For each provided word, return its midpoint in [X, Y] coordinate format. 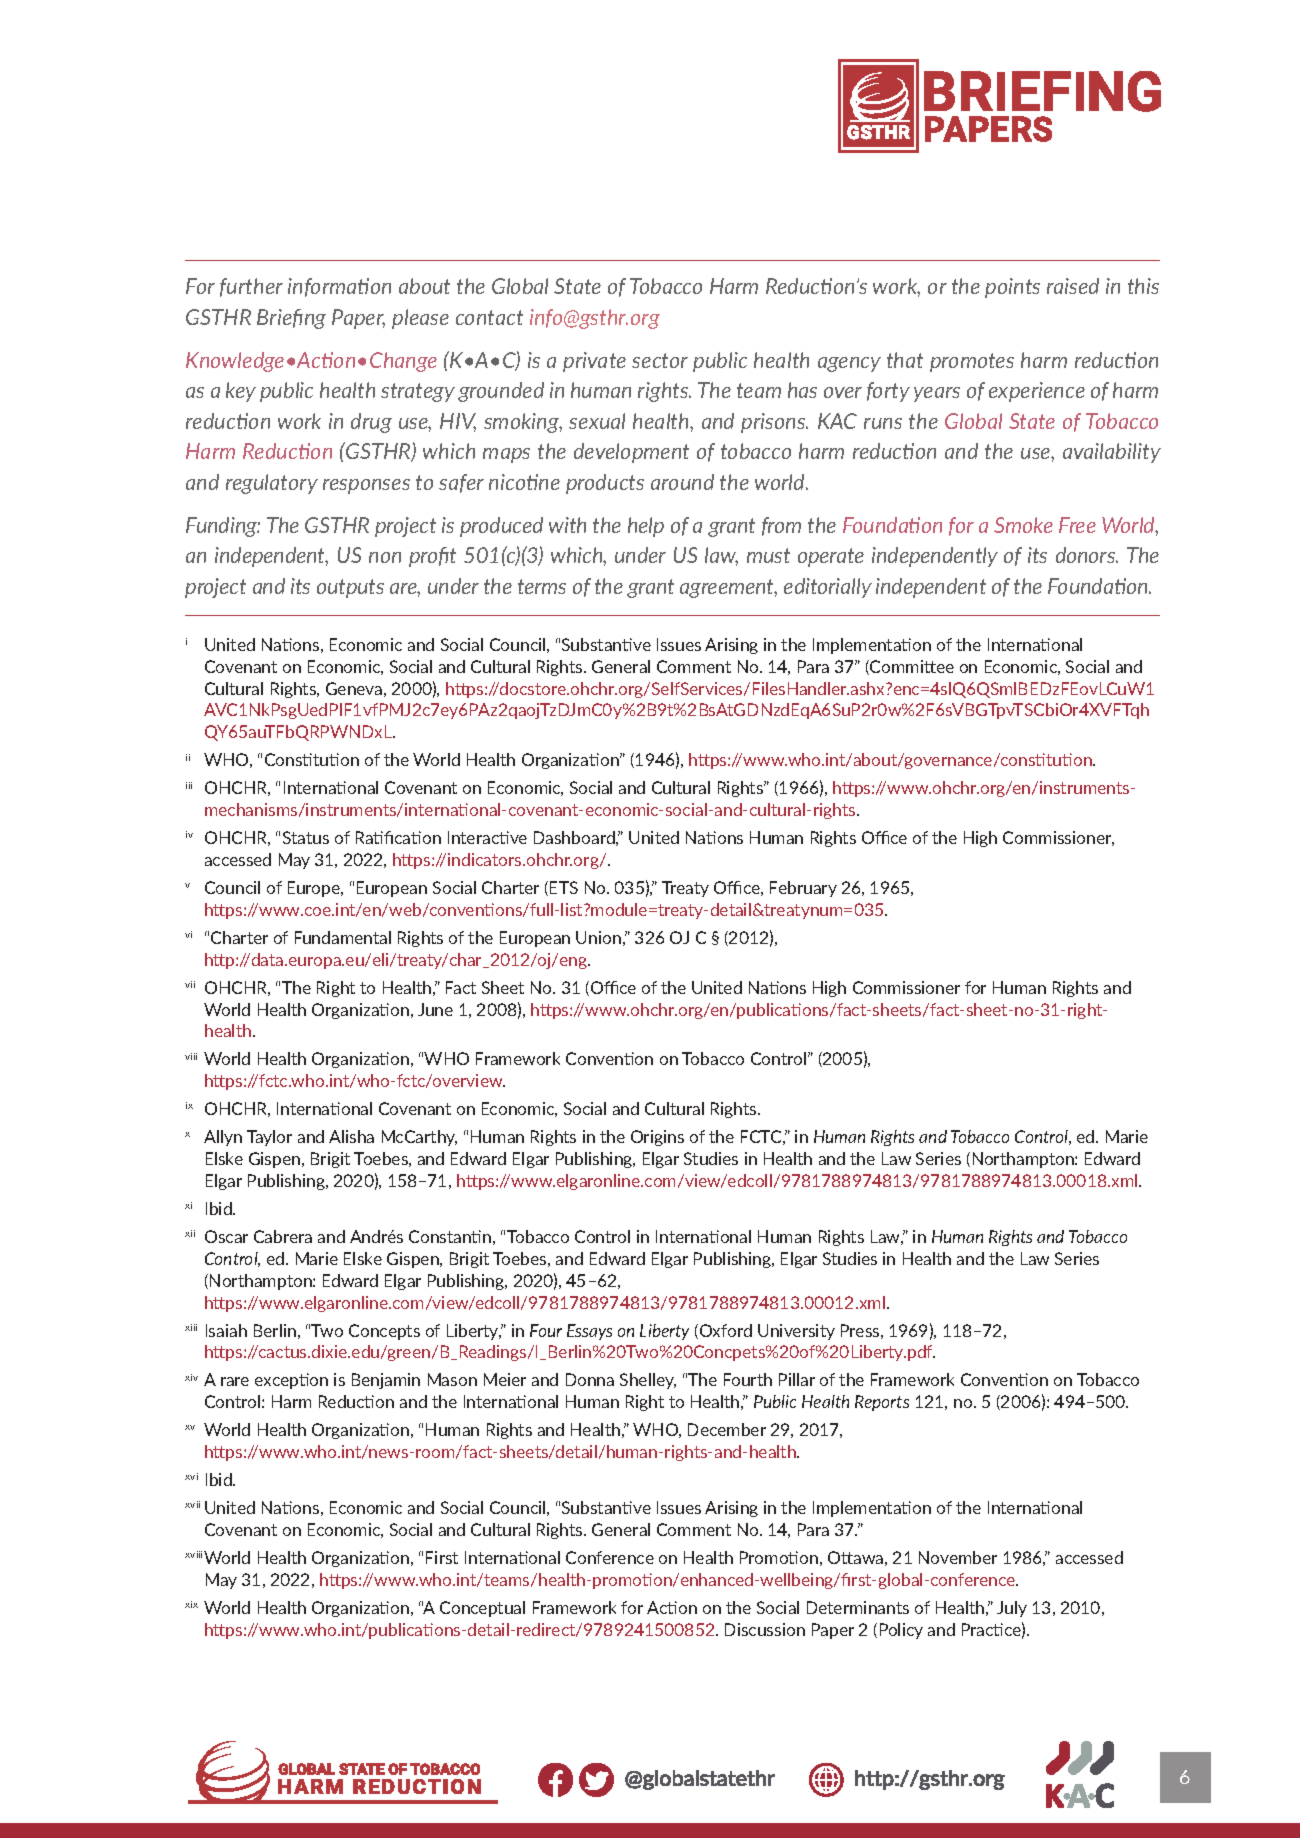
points [1012, 288]
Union [598, 937]
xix [191, 1604]
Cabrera [283, 1236]
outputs [350, 588]
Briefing [291, 319]
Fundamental [343, 937]
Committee [911, 667]
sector [660, 360]
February [803, 889]
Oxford [724, 1331]
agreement [728, 588]
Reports [882, 1403]
